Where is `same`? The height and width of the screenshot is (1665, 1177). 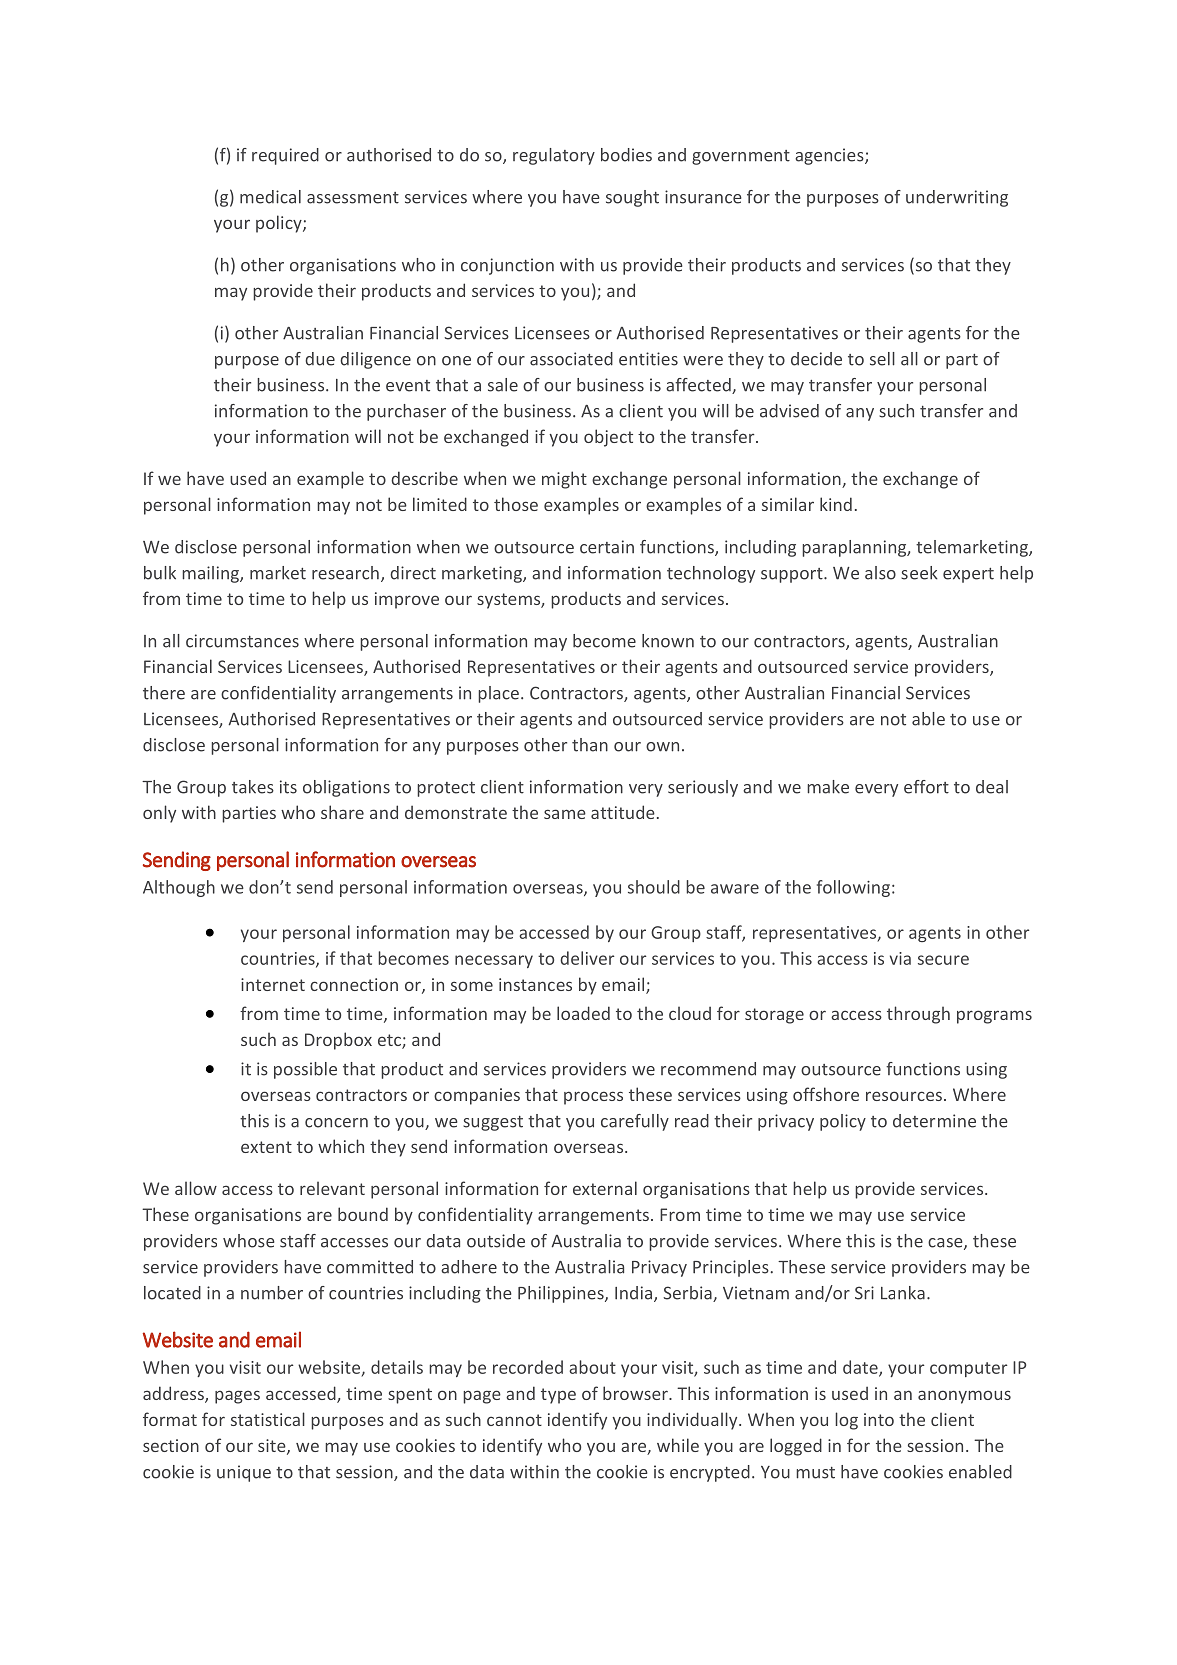 same is located at coordinates (565, 814).
